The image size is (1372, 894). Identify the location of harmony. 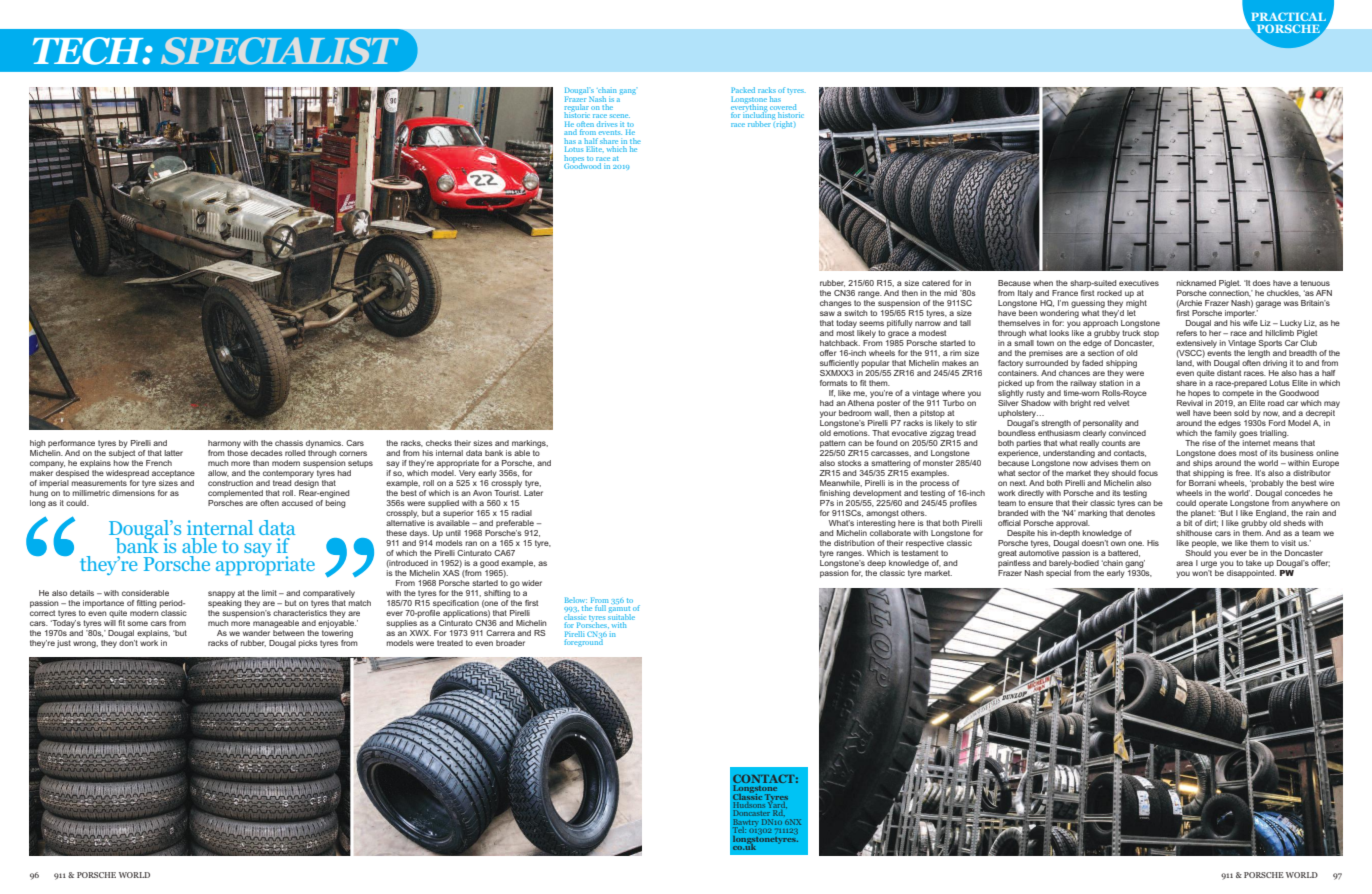
(224, 444).
